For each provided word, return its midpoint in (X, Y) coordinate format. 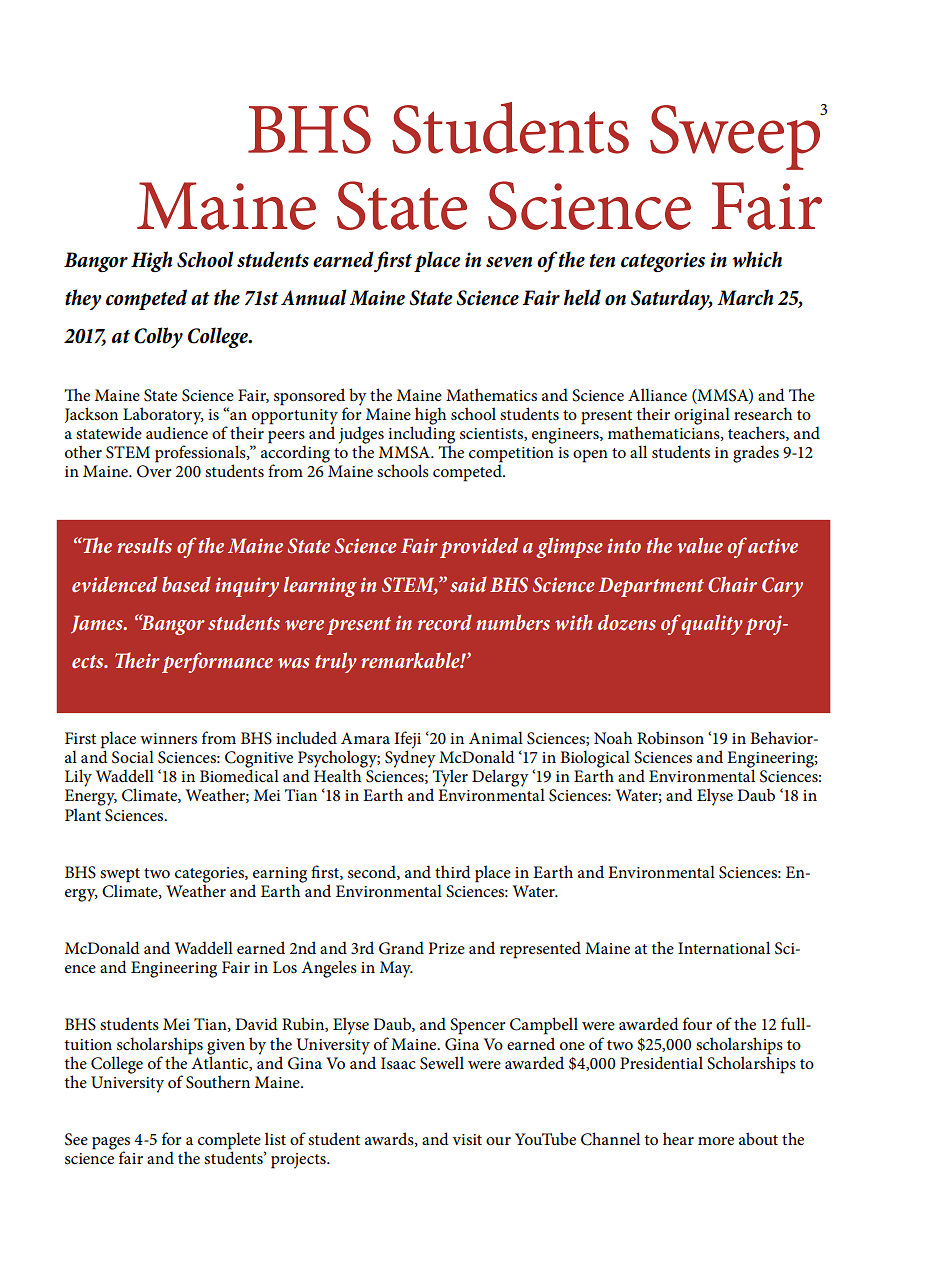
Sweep (736, 137)
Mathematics (491, 394)
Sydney (410, 758)
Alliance (657, 394)
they (83, 299)
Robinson (670, 737)
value (700, 545)
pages (111, 1144)
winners (168, 738)
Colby (158, 337)
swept (120, 875)
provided (479, 547)
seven (509, 262)
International (724, 947)
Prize (447, 948)
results (144, 545)
